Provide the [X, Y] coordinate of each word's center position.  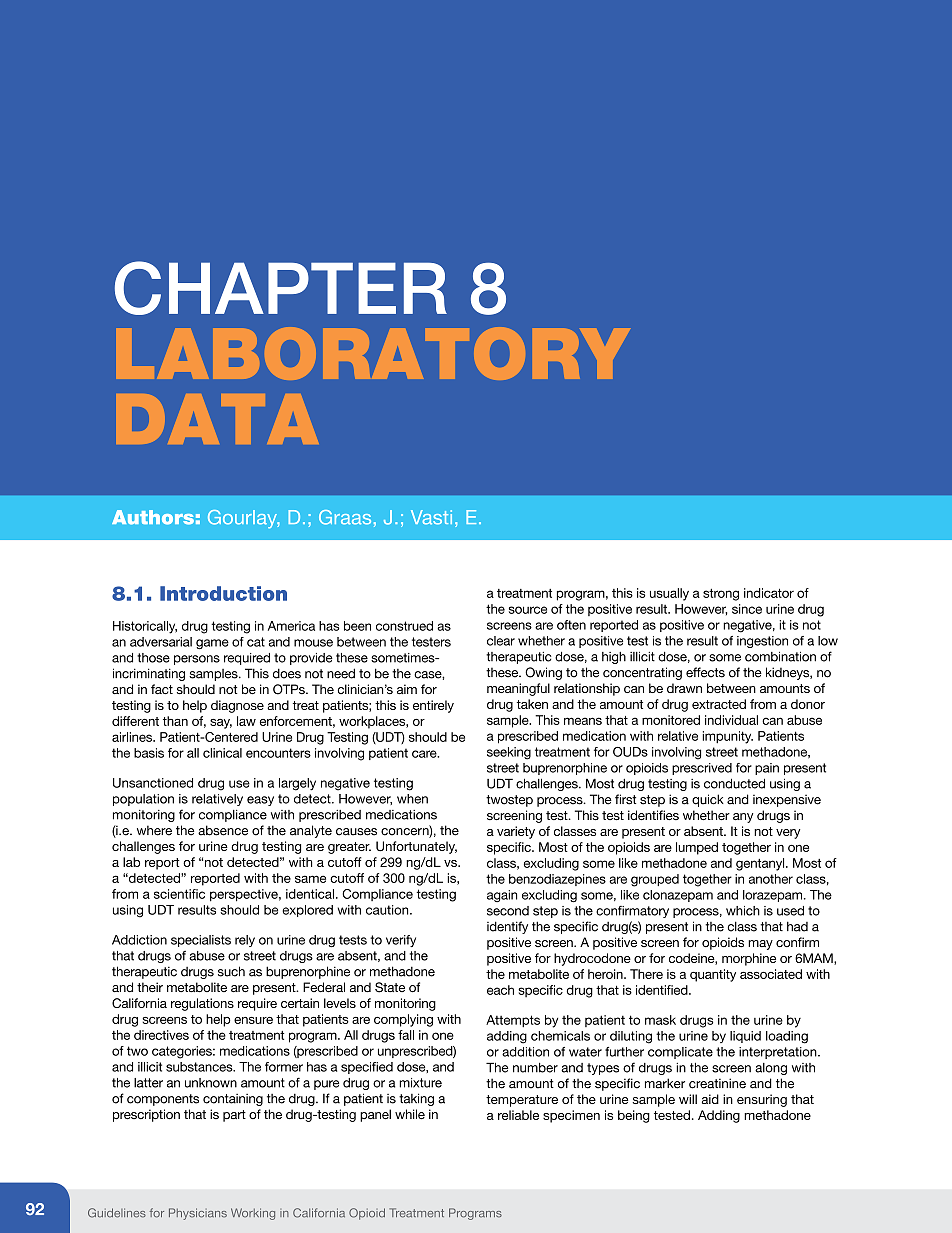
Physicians [198, 1214]
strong [721, 595]
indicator [769, 593]
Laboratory [373, 353]
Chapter [281, 288]
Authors [153, 517]
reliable [518, 1115]
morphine [749, 959]
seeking [509, 753]
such [231, 971]
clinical [222, 753]
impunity [727, 737]
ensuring [762, 1100]
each [500, 990]
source [528, 610]
